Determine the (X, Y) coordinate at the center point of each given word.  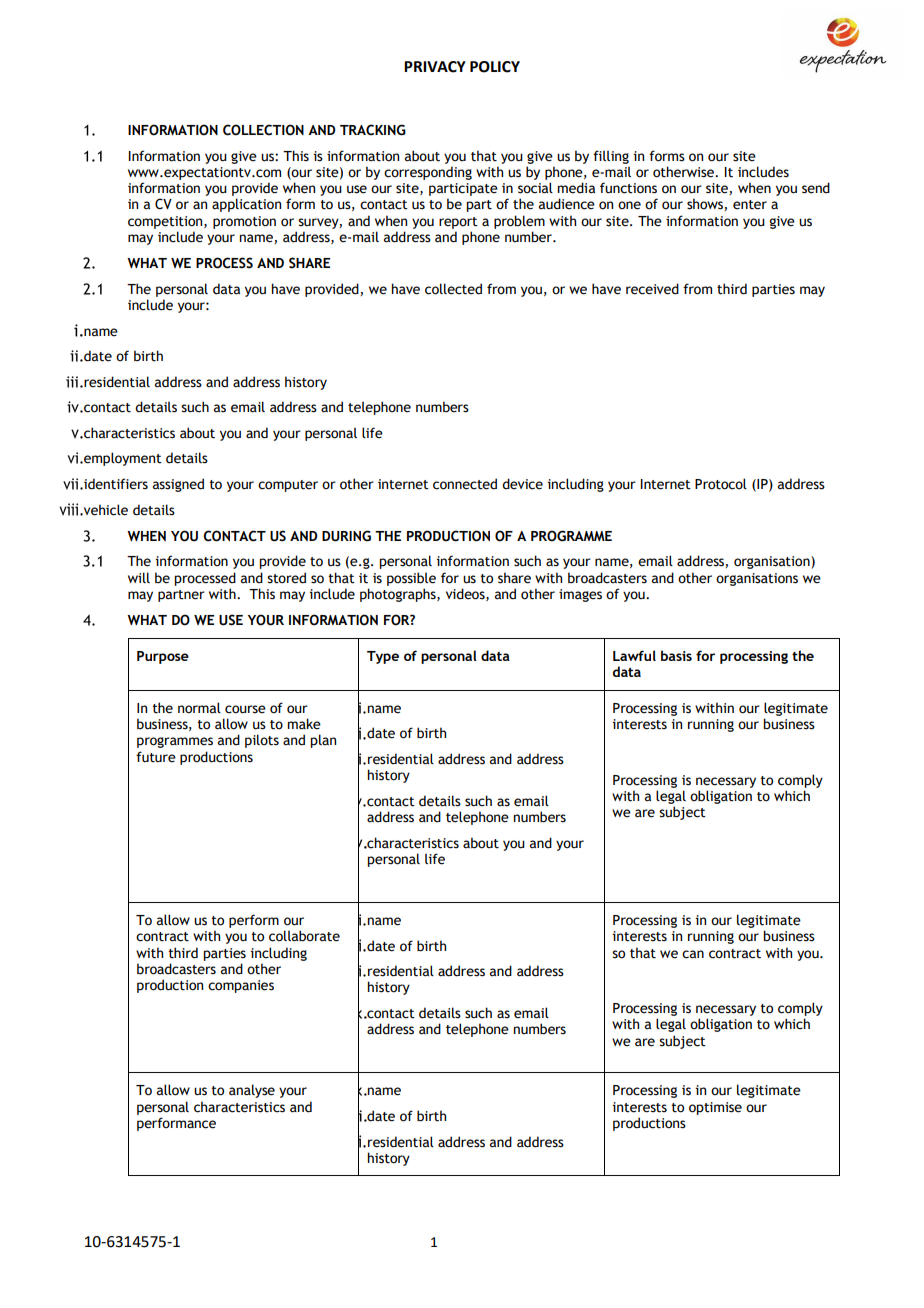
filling (611, 157)
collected (453, 289)
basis (676, 655)
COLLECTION (263, 130)
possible (411, 579)
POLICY (495, 67)
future (156, 757)
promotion (244, 222)
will (139, 577)
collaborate (304, 936)
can (693, 954)
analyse (252, 1091)
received (652, 289)
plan (323, 741)
